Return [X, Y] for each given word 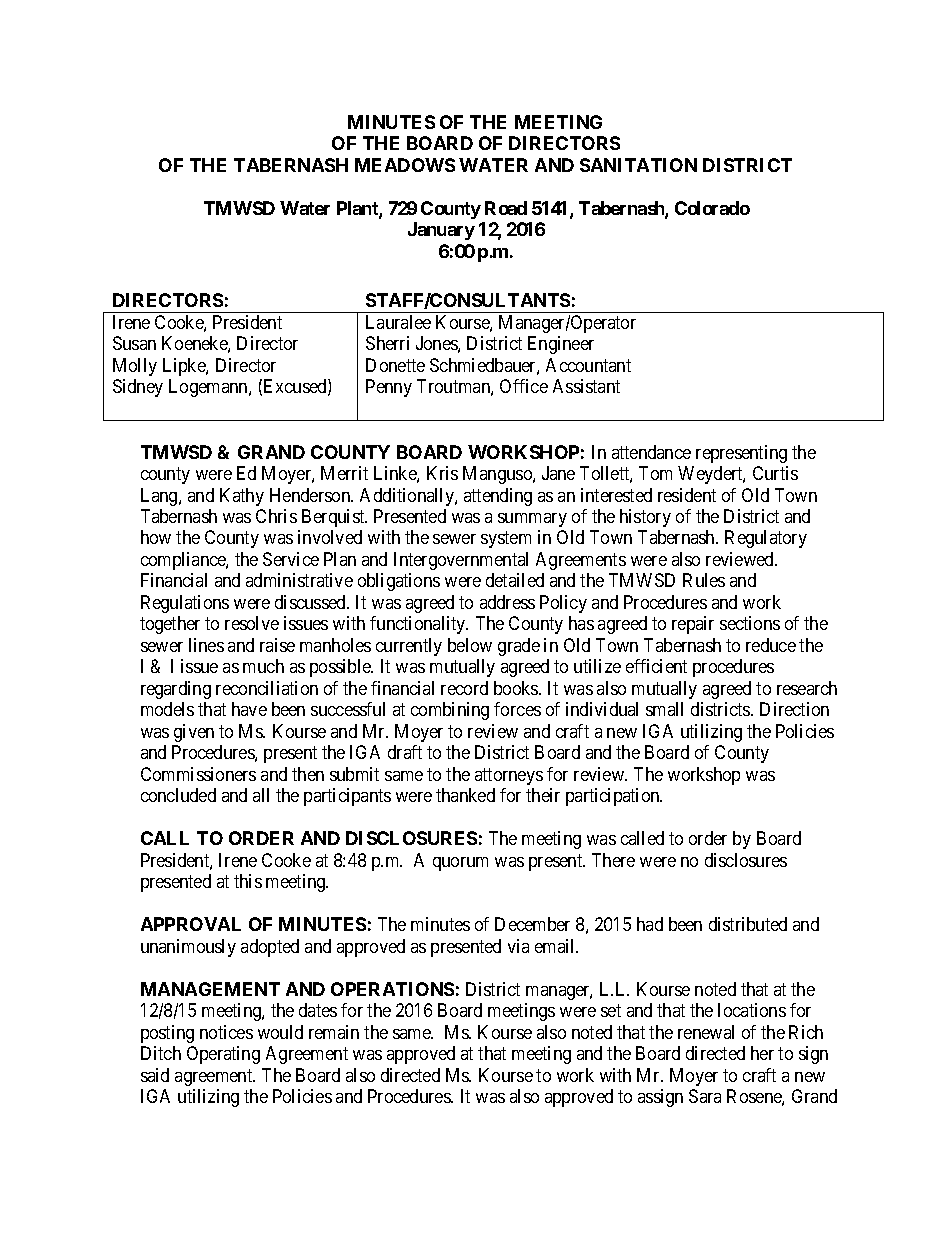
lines [206, 645]
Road [506, 208]
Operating [223, 1055]
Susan [134, 343]
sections [750, 623]
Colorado [712, 208]
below [470, 645]
